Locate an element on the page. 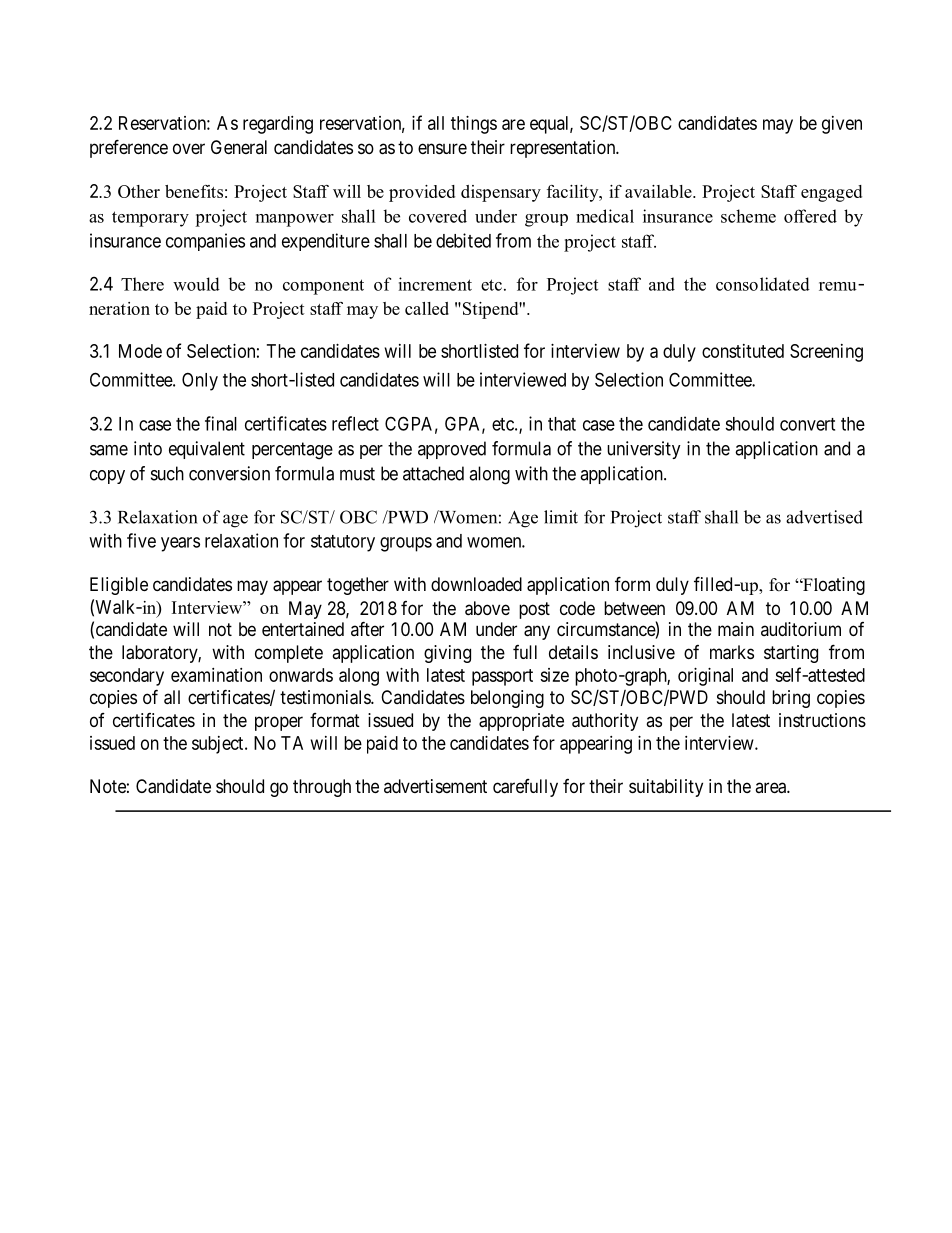  ensure is located at coordinates (442, 148).
